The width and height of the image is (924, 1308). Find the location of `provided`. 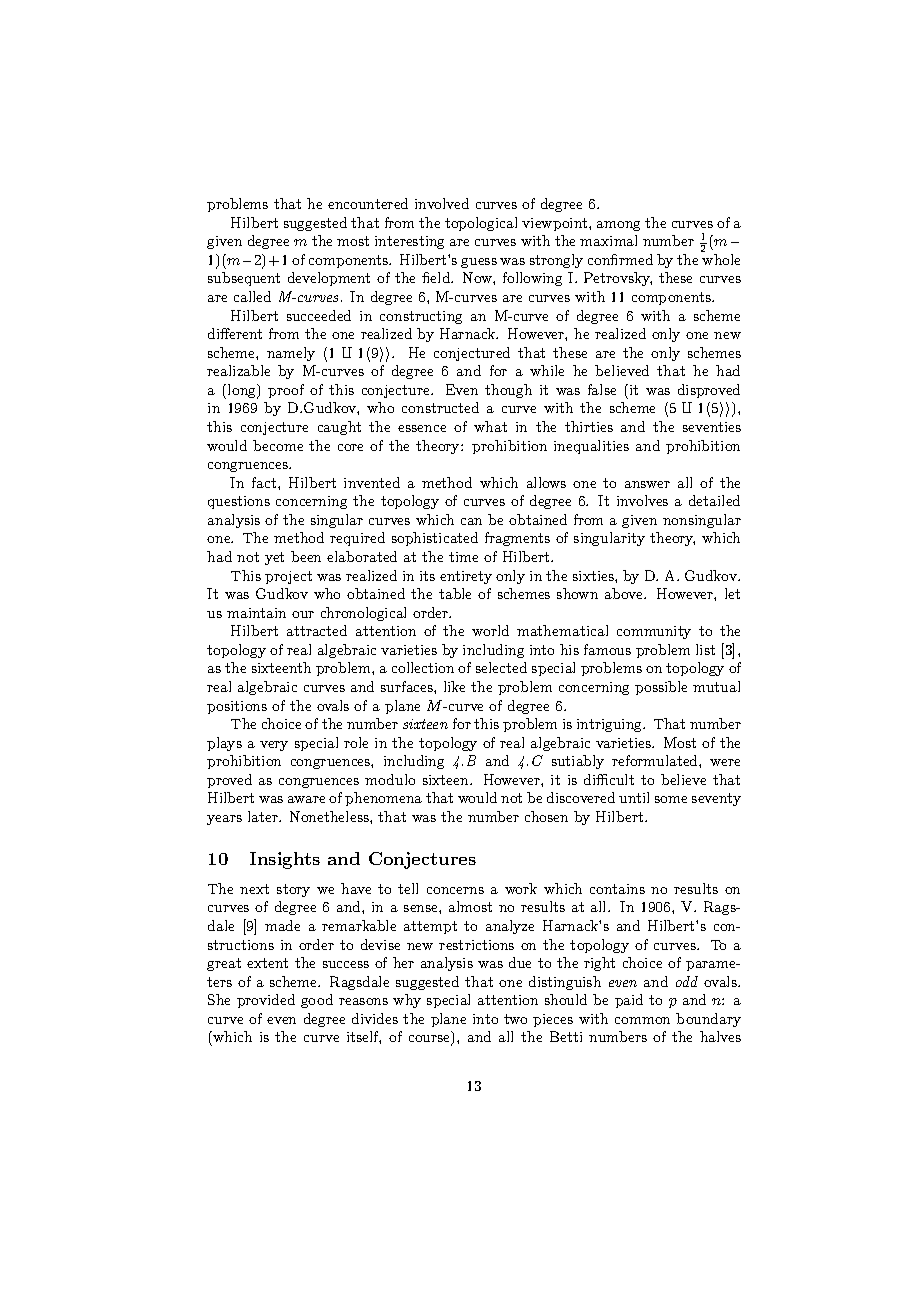

provided is located at coordinates (266, 1001).
